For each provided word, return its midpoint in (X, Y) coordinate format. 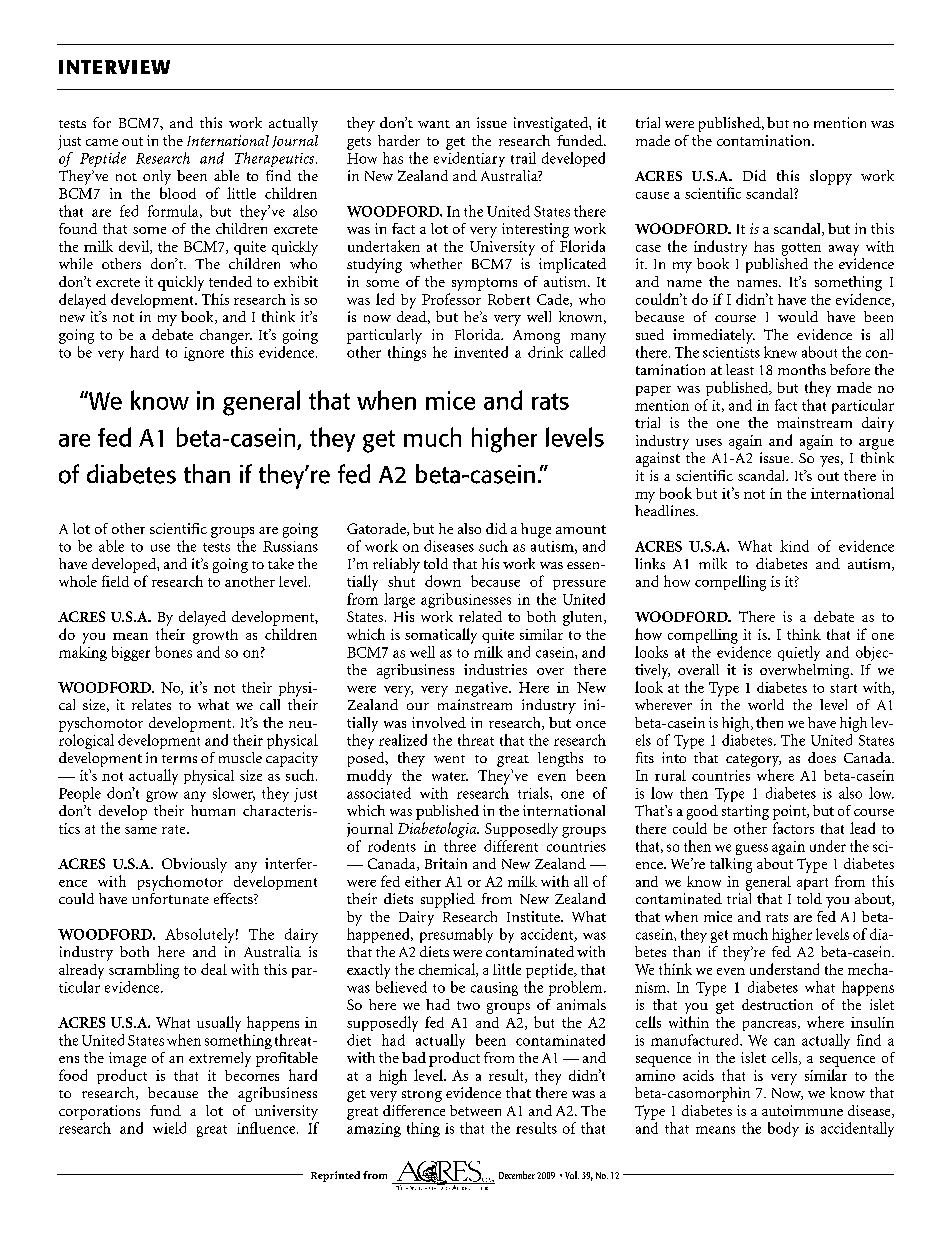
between (475, 1110)
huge (536, 530)
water (450, 776)
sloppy (831, 177)
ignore (204, 354)
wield (169, 1128)
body (783, 1129)
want (434, 124)
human (213, 810)
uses (709, 442)
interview (114, 67)
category (753, 762)
